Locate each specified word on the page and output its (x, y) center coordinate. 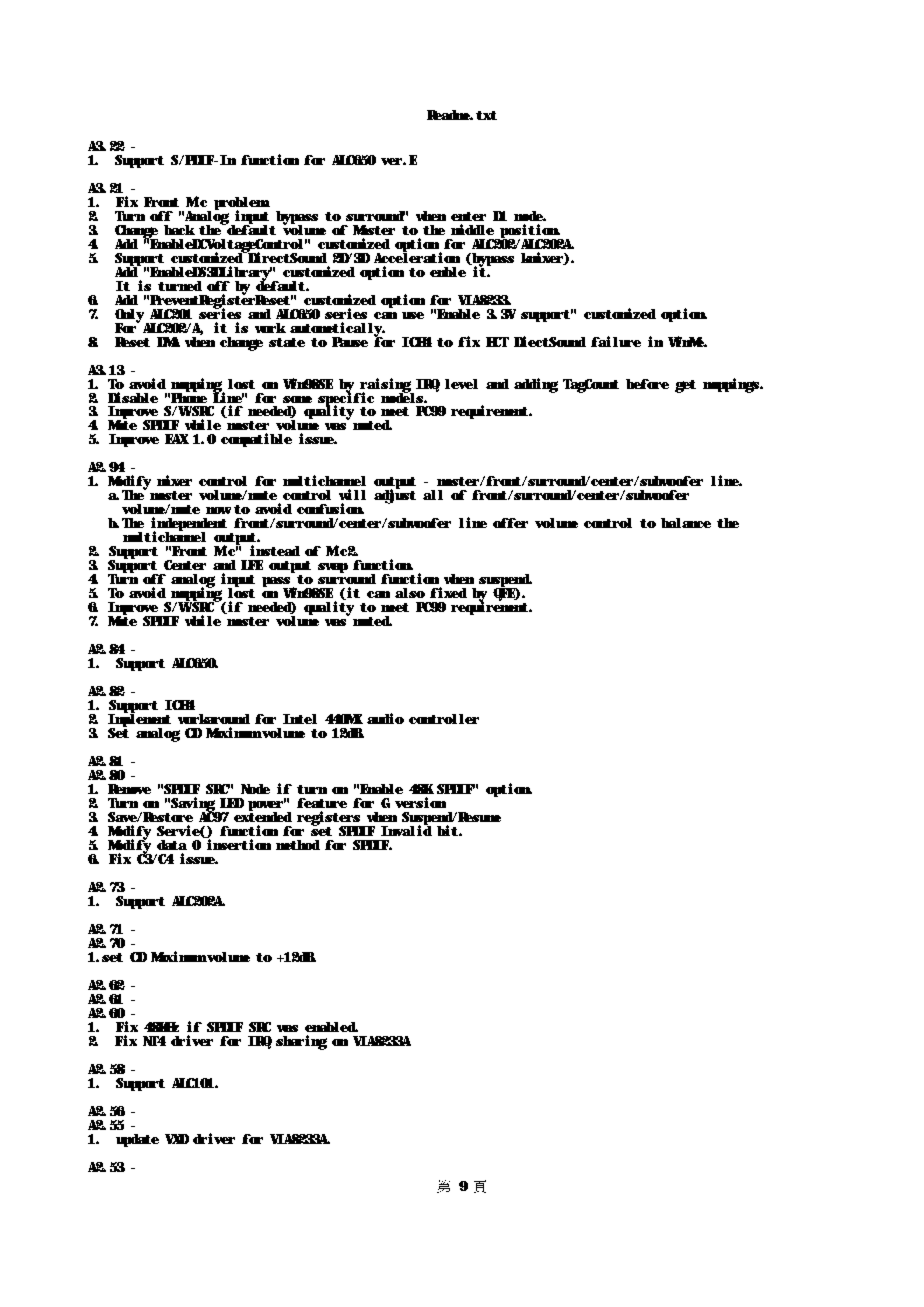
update (137, 1140)
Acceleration (417, 256)
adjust (395, 496)
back (179, 230)
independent (189, 525)
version (420, 802)
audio (385, 718)
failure (616, 341)
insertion (239, 844)
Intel (300, 719)
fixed (448, 592)
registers (329, 819)
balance (686, 523)
